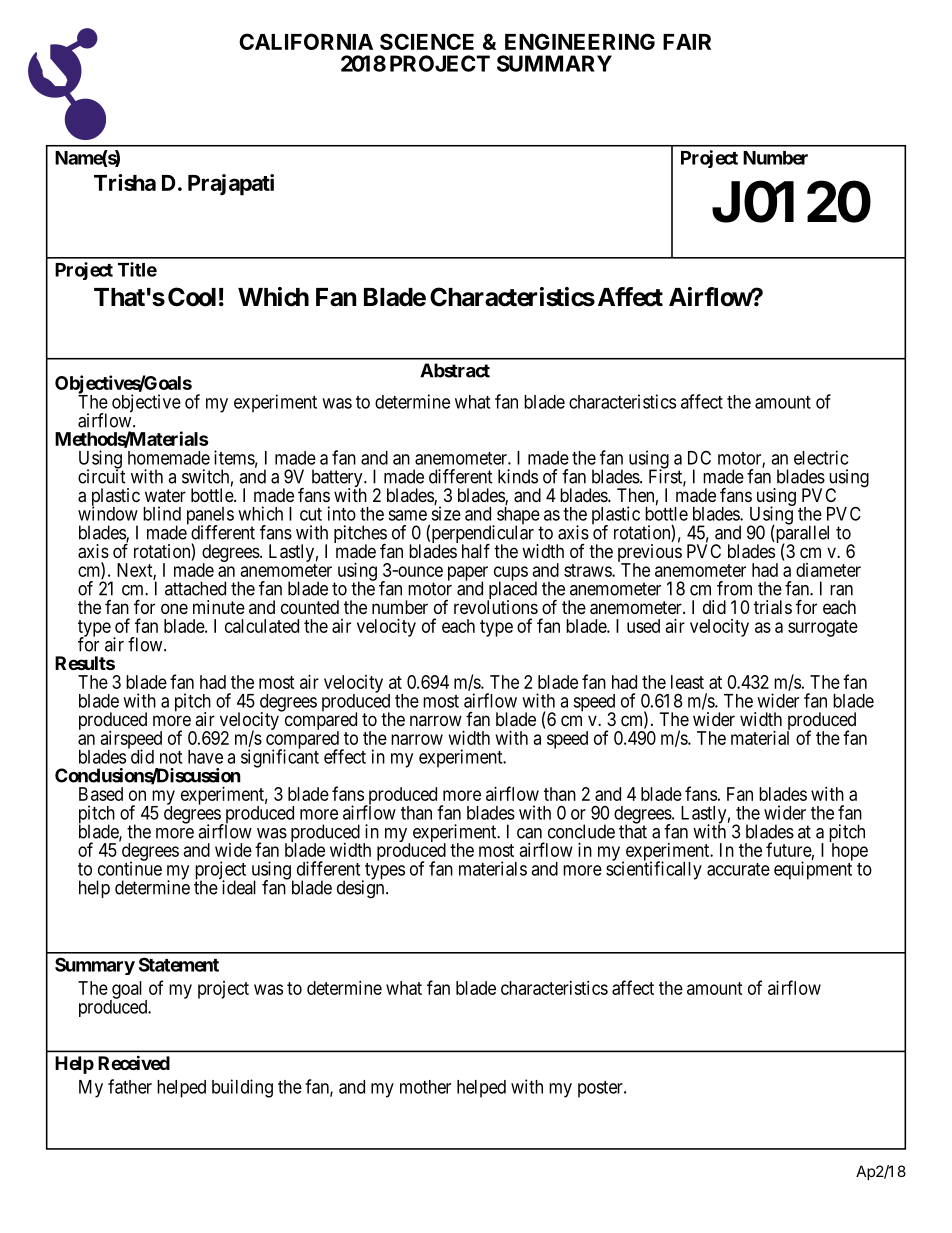  What do you see at coordinates (687, 42) in the screenshot?
I see `FAIR` at bounding box center [687, 42].
